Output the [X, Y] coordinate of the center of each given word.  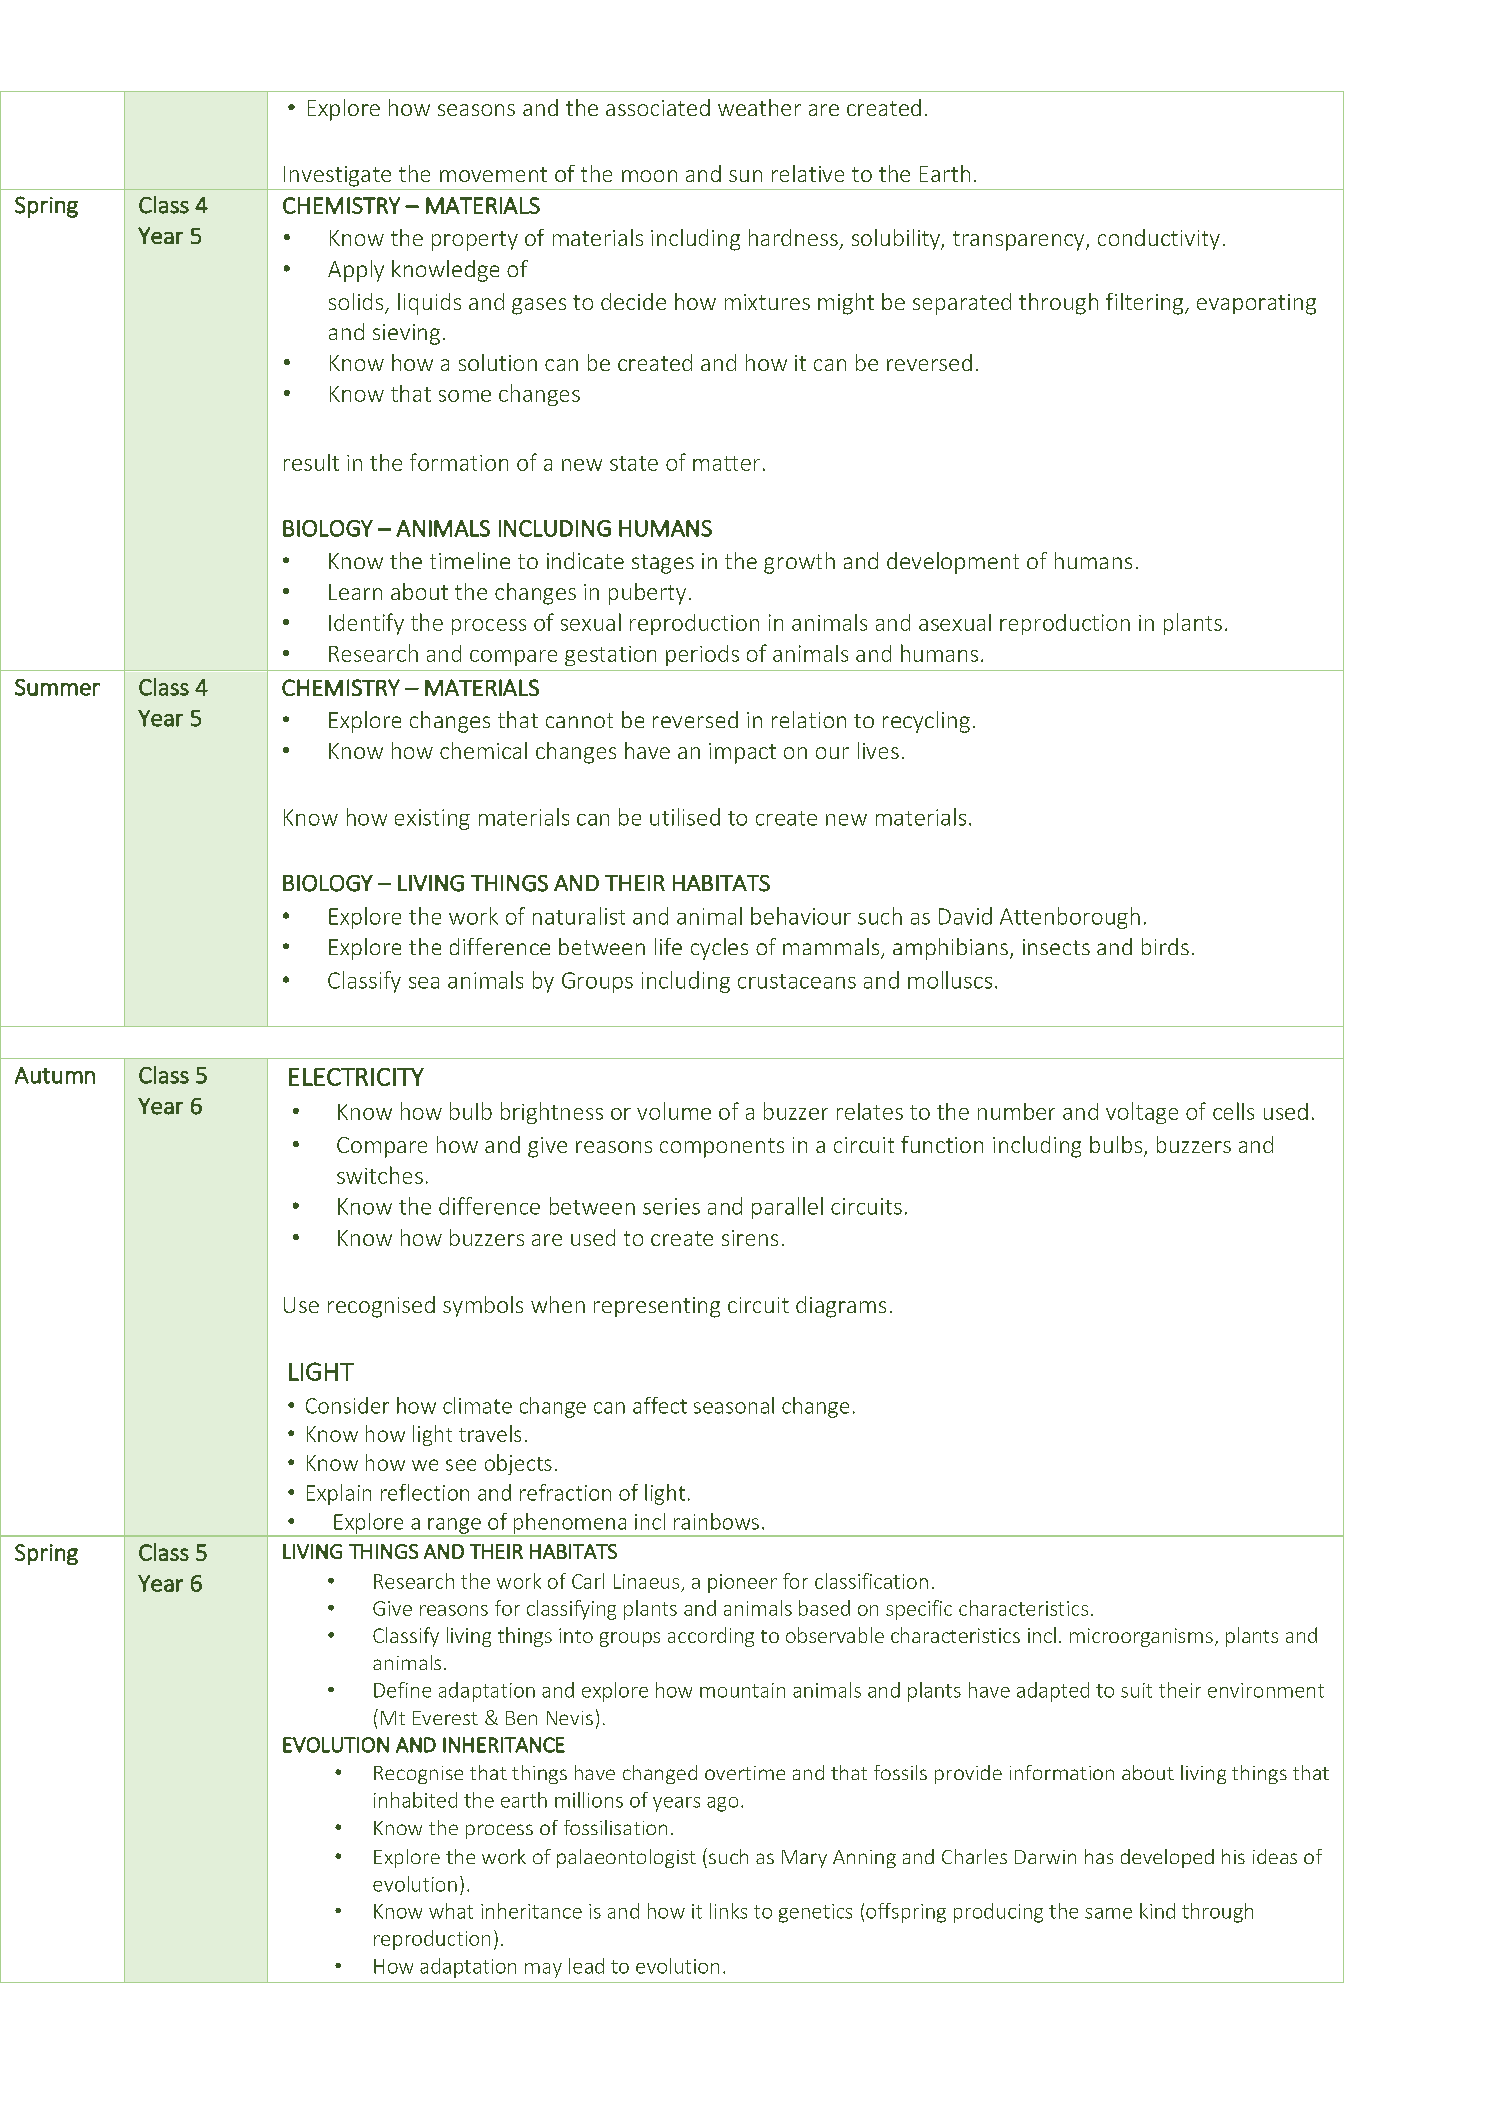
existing [432, 819]
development [953, 563]
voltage [1142, 1113]
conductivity [1159, 239]
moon [649, 176]
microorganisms [1141, 1637]
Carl [588, 1581]
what [451, 1911]
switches [380, 1175]
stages [663, 564]
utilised [685, 817]
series [671, 1206]
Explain [339, 1494]
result [311, 462]
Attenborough [1070, 918]
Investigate [337, 176]
